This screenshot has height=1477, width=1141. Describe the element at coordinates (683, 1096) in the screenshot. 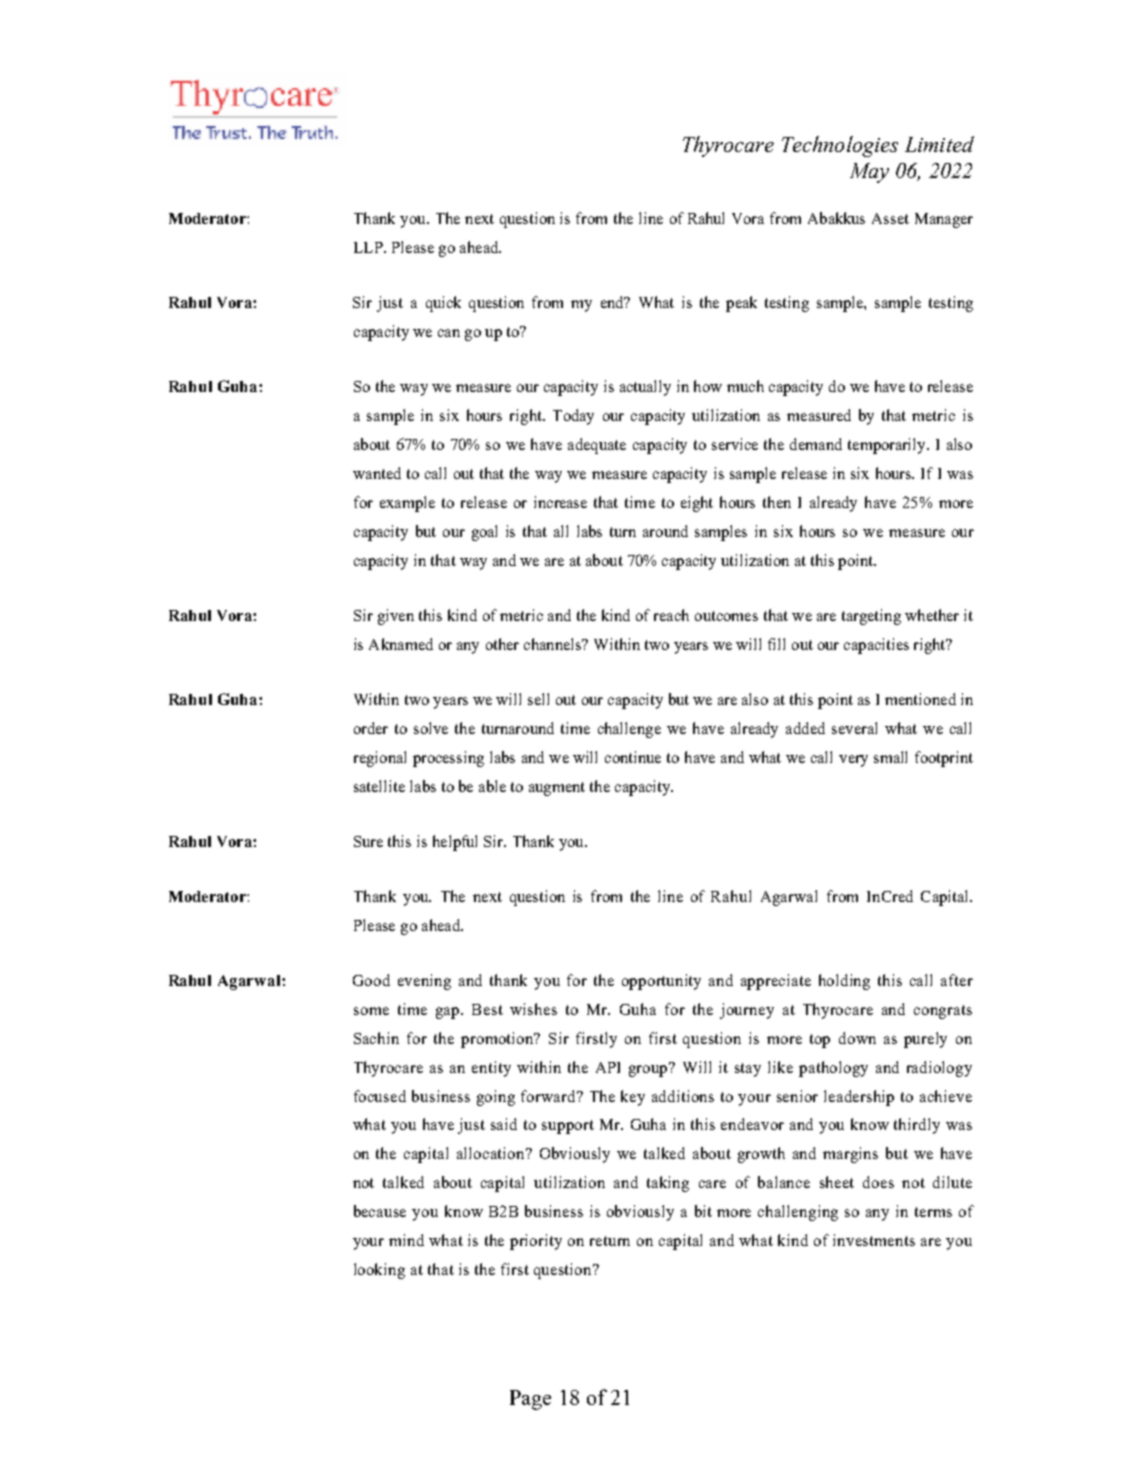

I see `additions` at that location.
